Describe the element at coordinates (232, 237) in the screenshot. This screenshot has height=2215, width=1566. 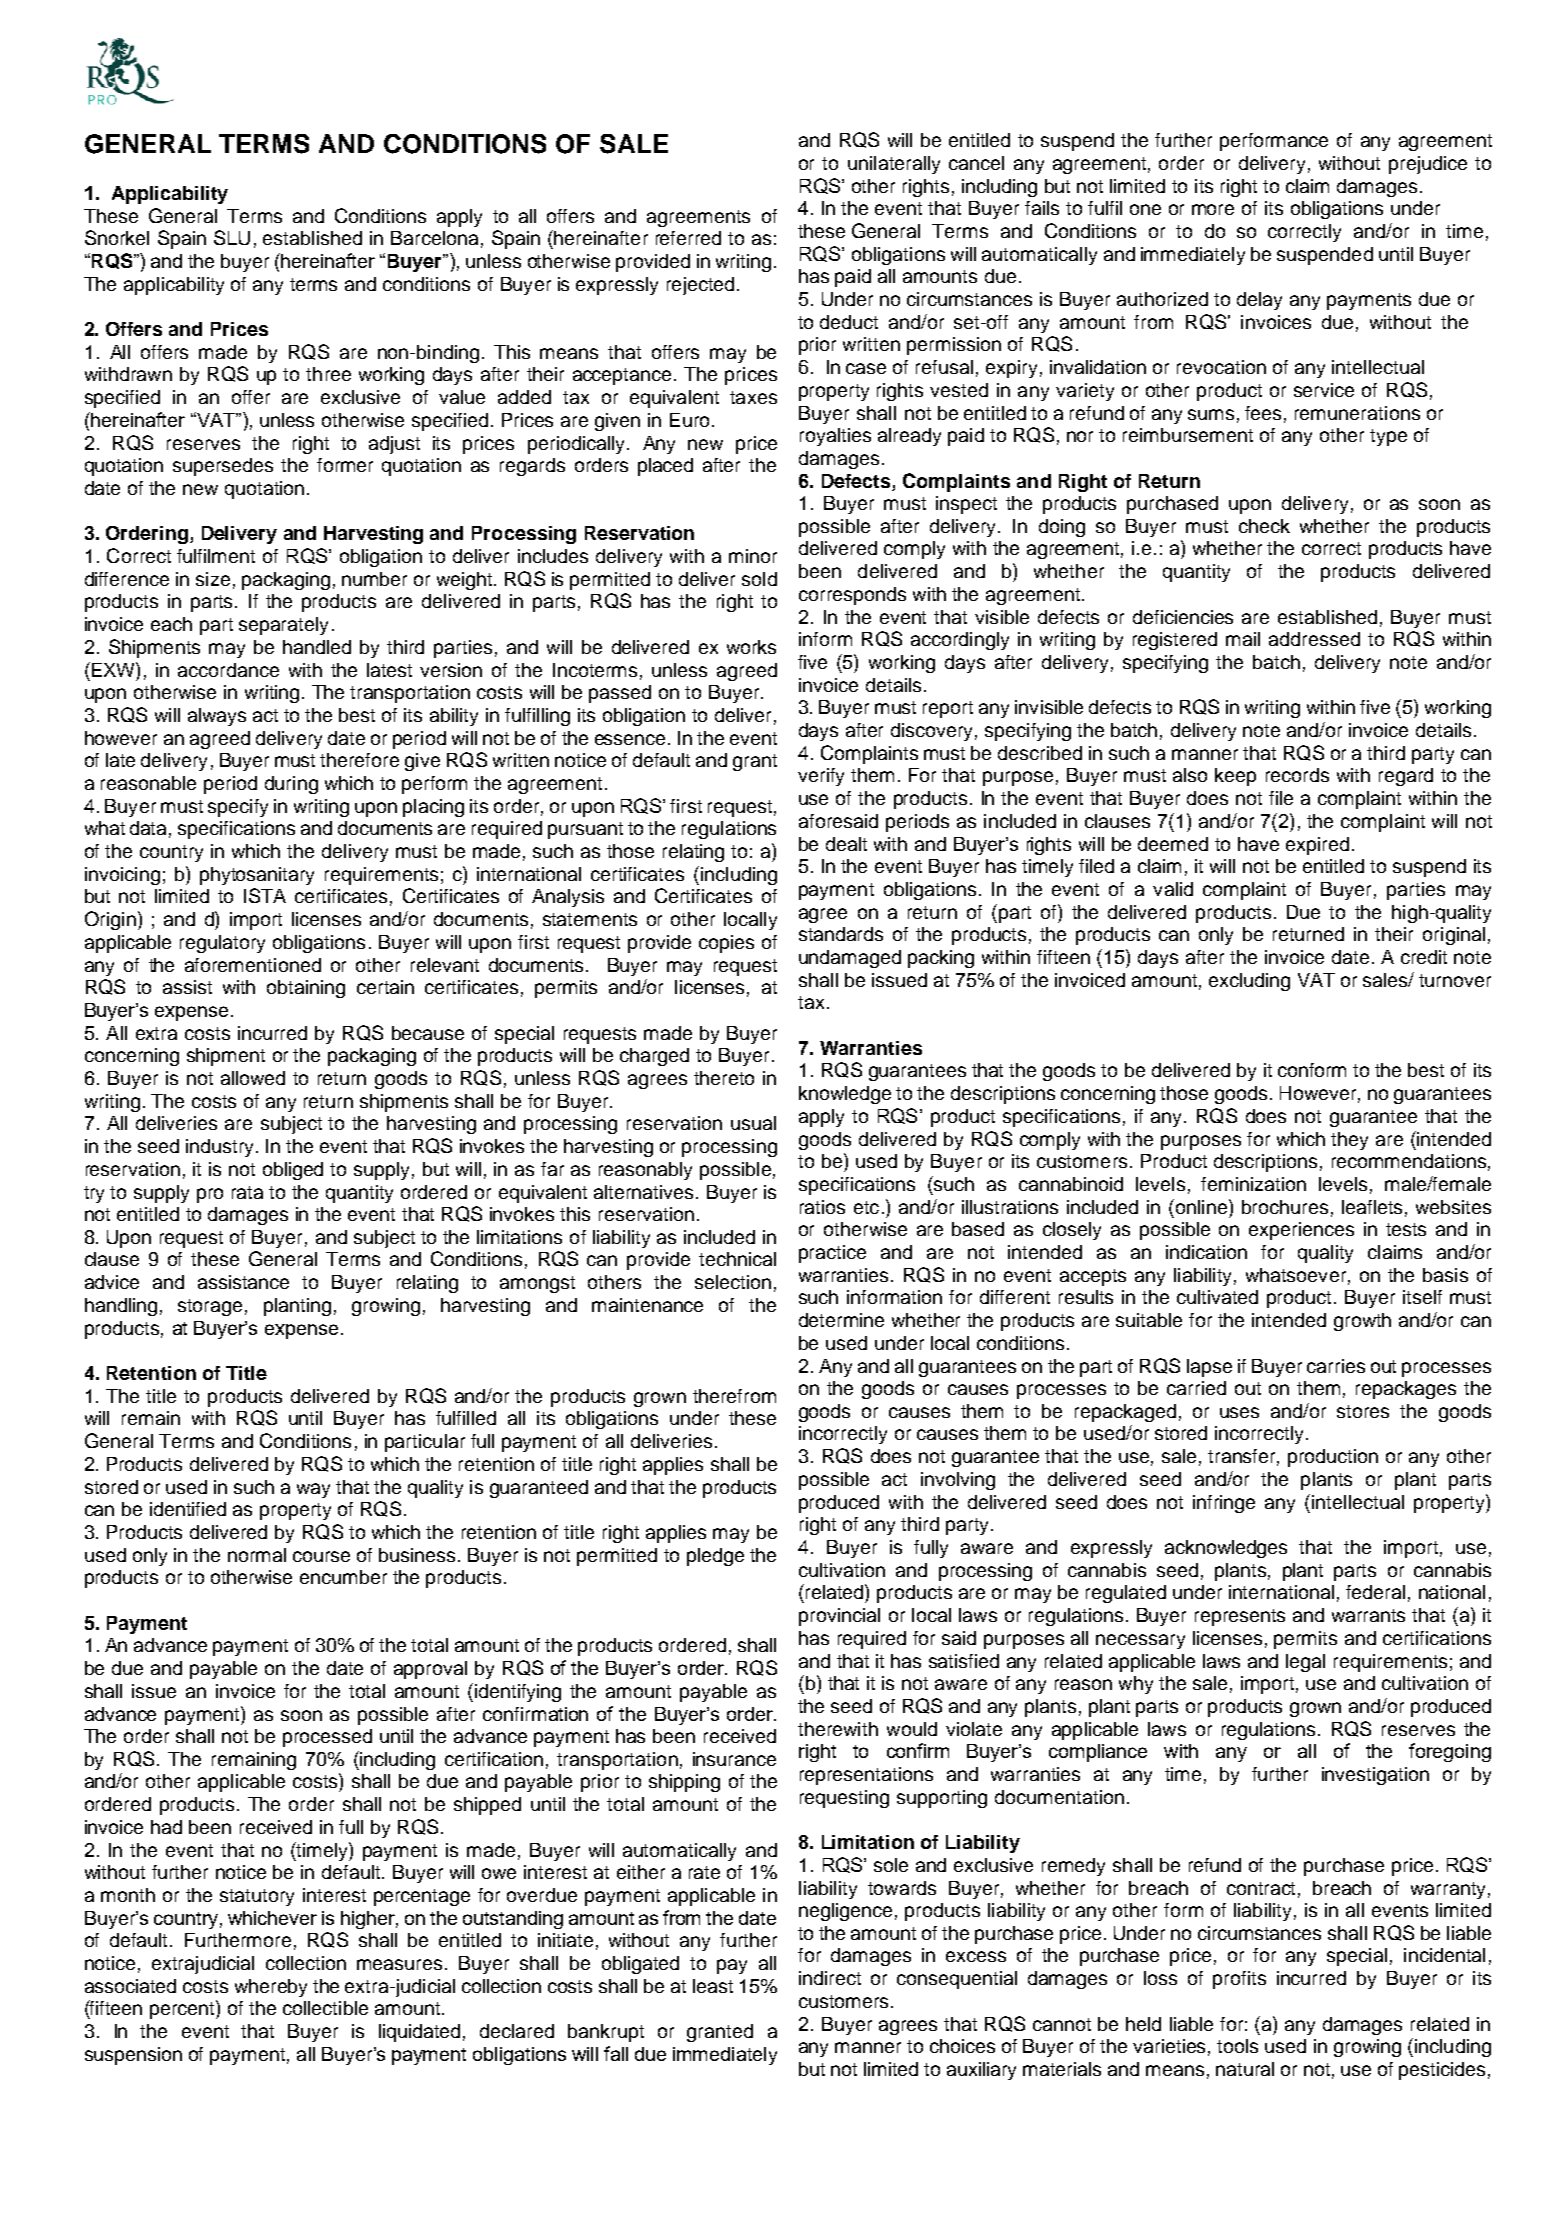
I see `SLU` at that location.
